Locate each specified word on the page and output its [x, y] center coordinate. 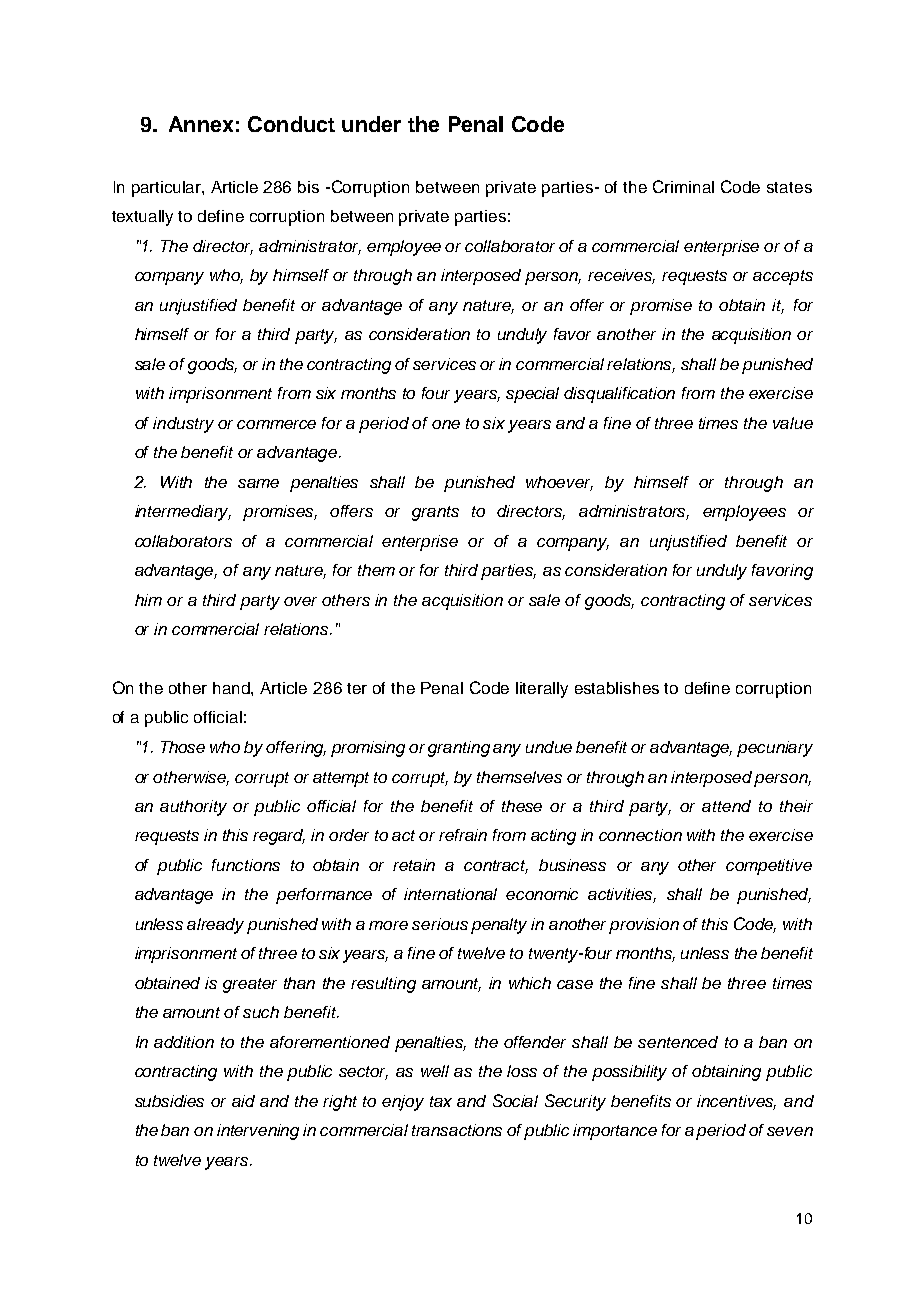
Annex [201, 124]
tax [441, 1101]
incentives [736, 1102]
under [371, 124]
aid [243, 1101]
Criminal [683, 186]
